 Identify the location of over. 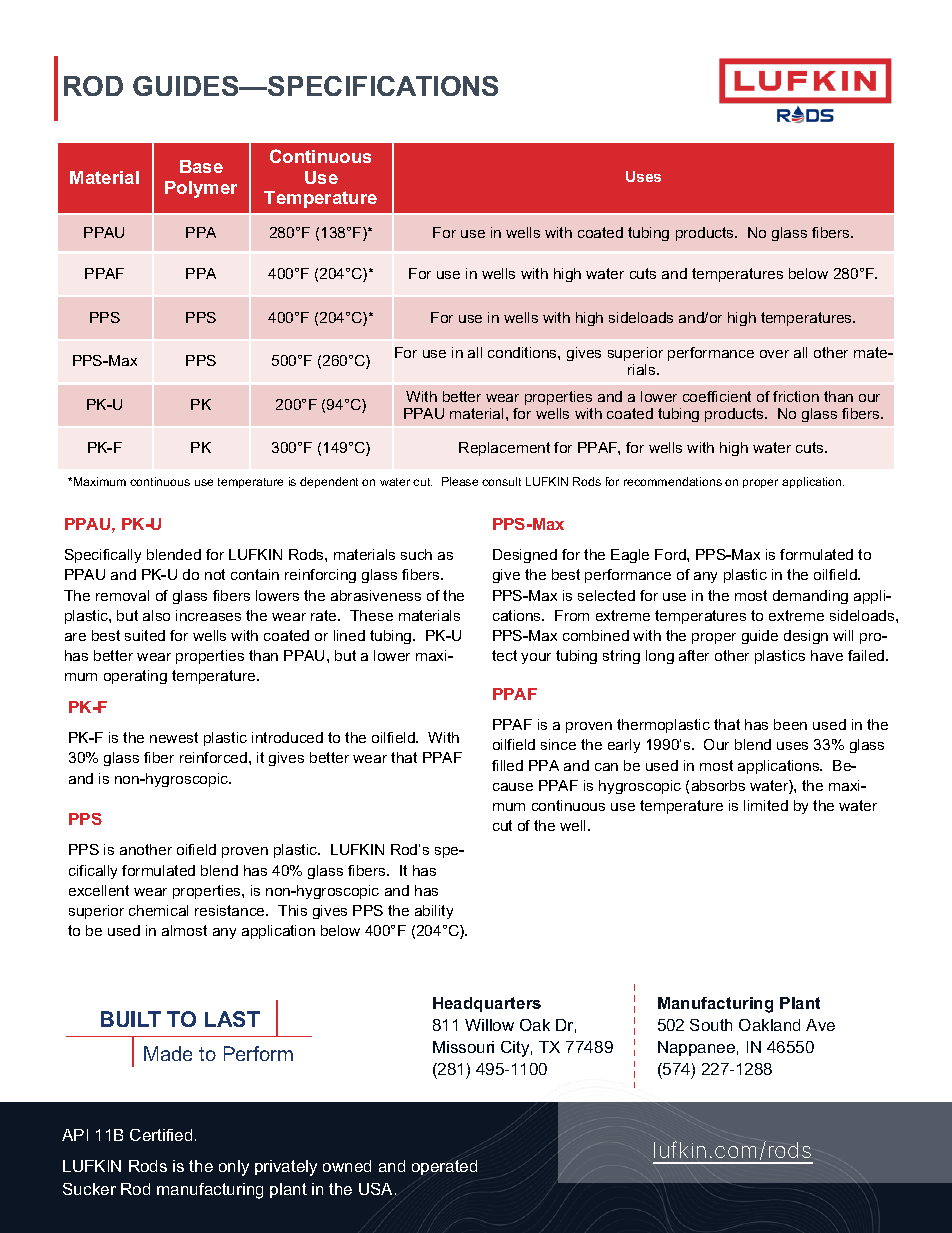
(774, 354).
